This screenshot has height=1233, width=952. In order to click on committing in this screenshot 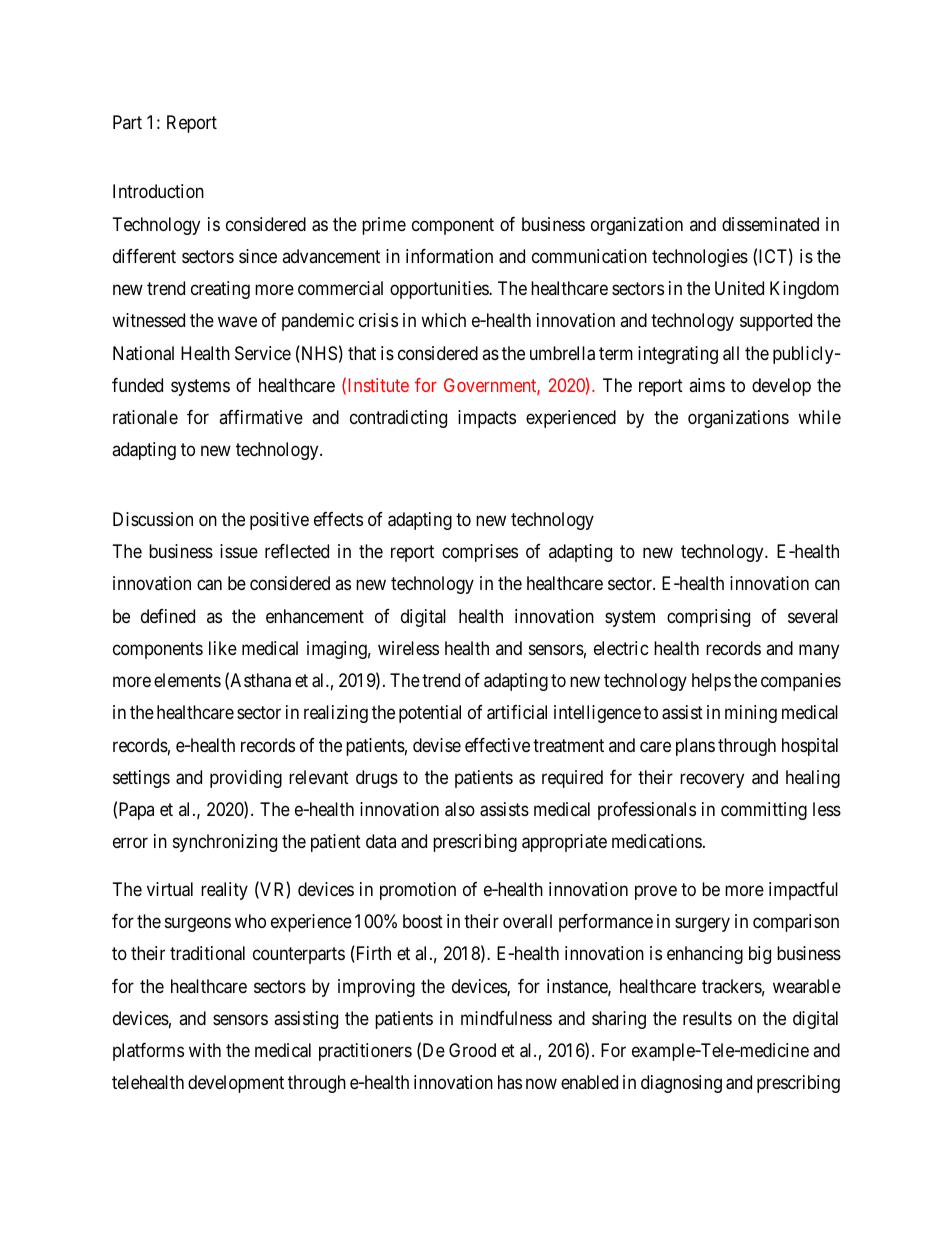, I will do `click(764, 811)`.
